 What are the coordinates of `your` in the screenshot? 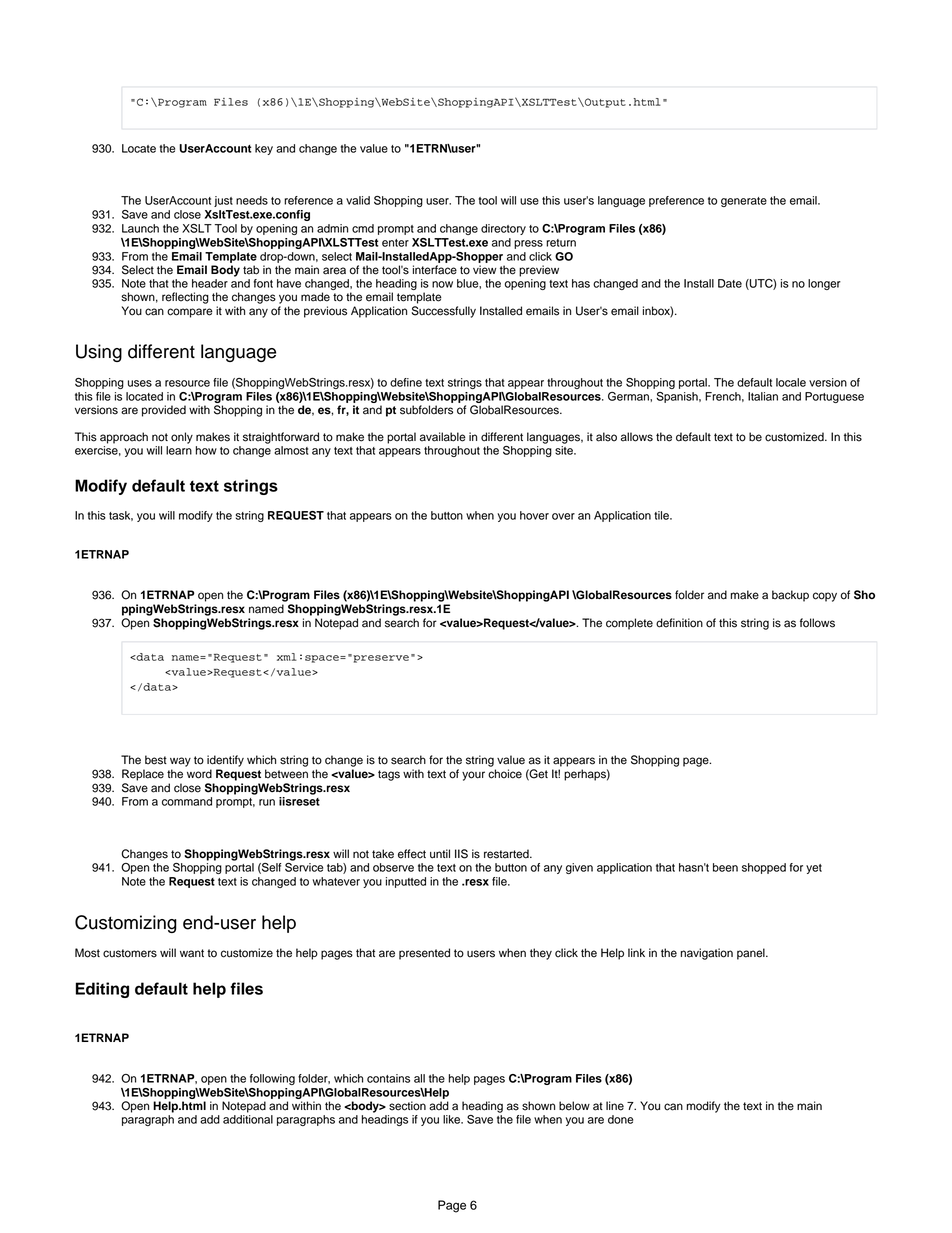 It's located at (473, 776).
